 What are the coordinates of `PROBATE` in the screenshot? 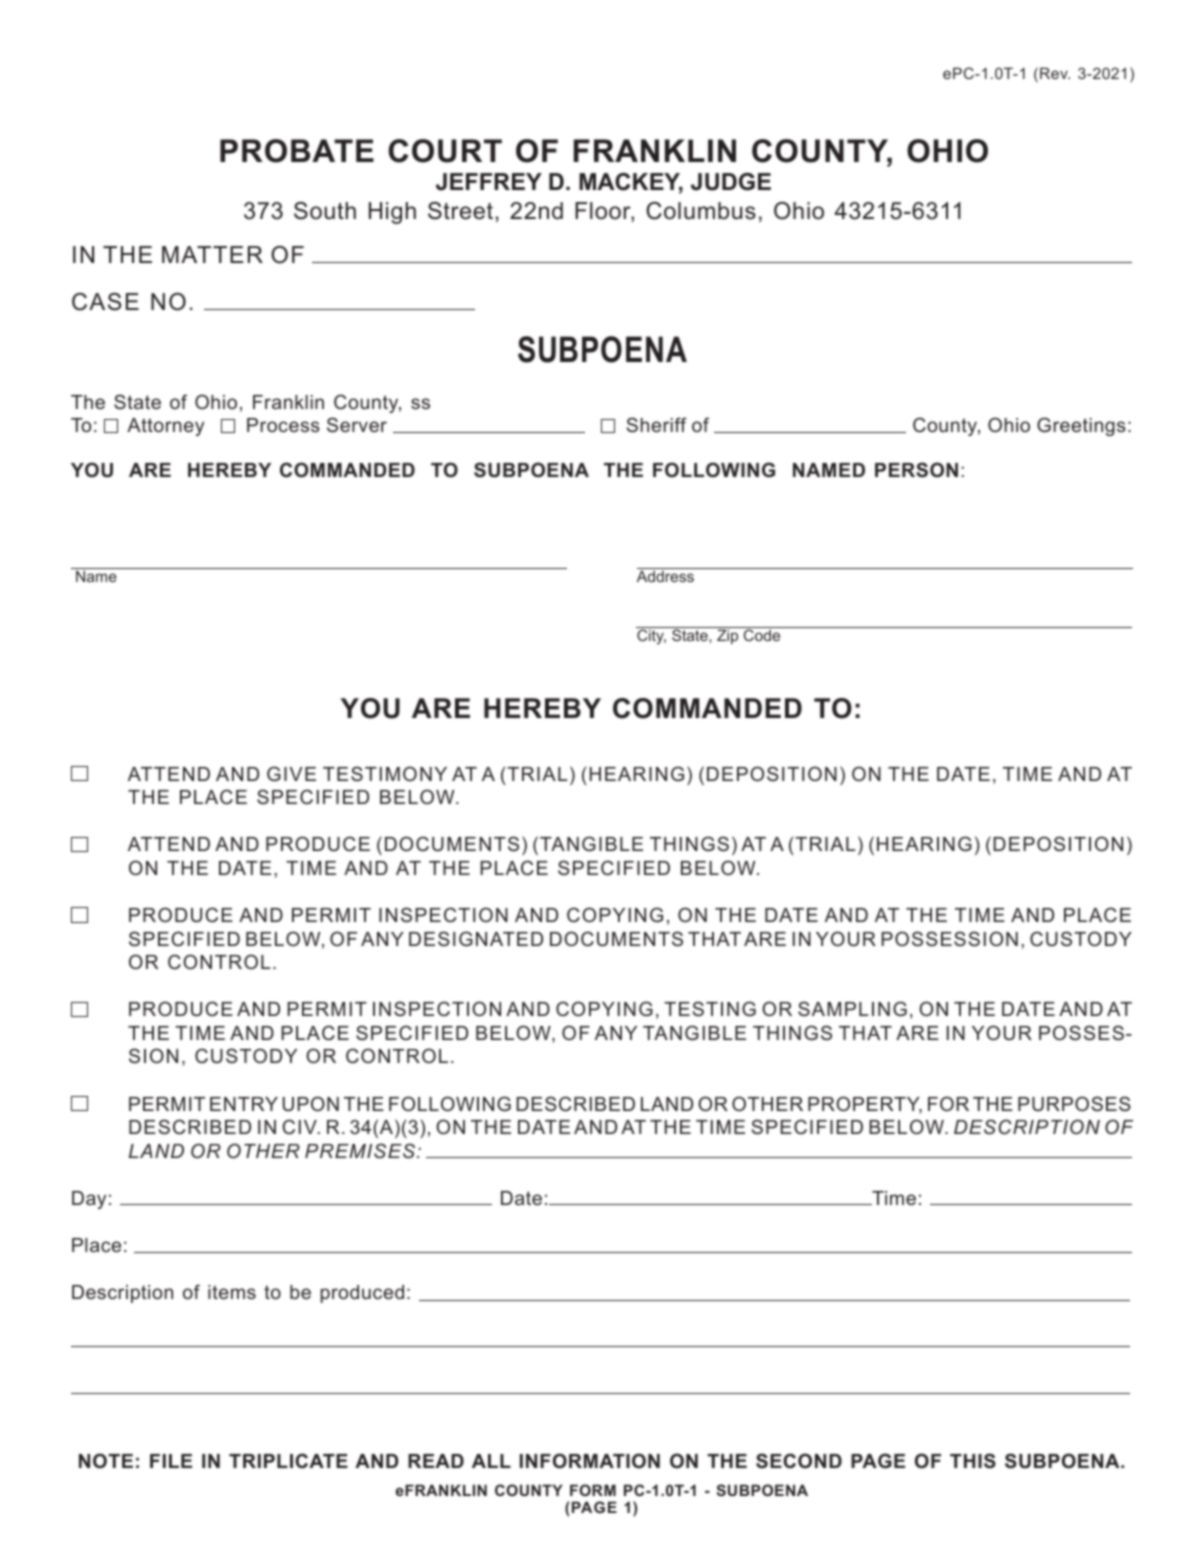 It's located at (297, 151).
